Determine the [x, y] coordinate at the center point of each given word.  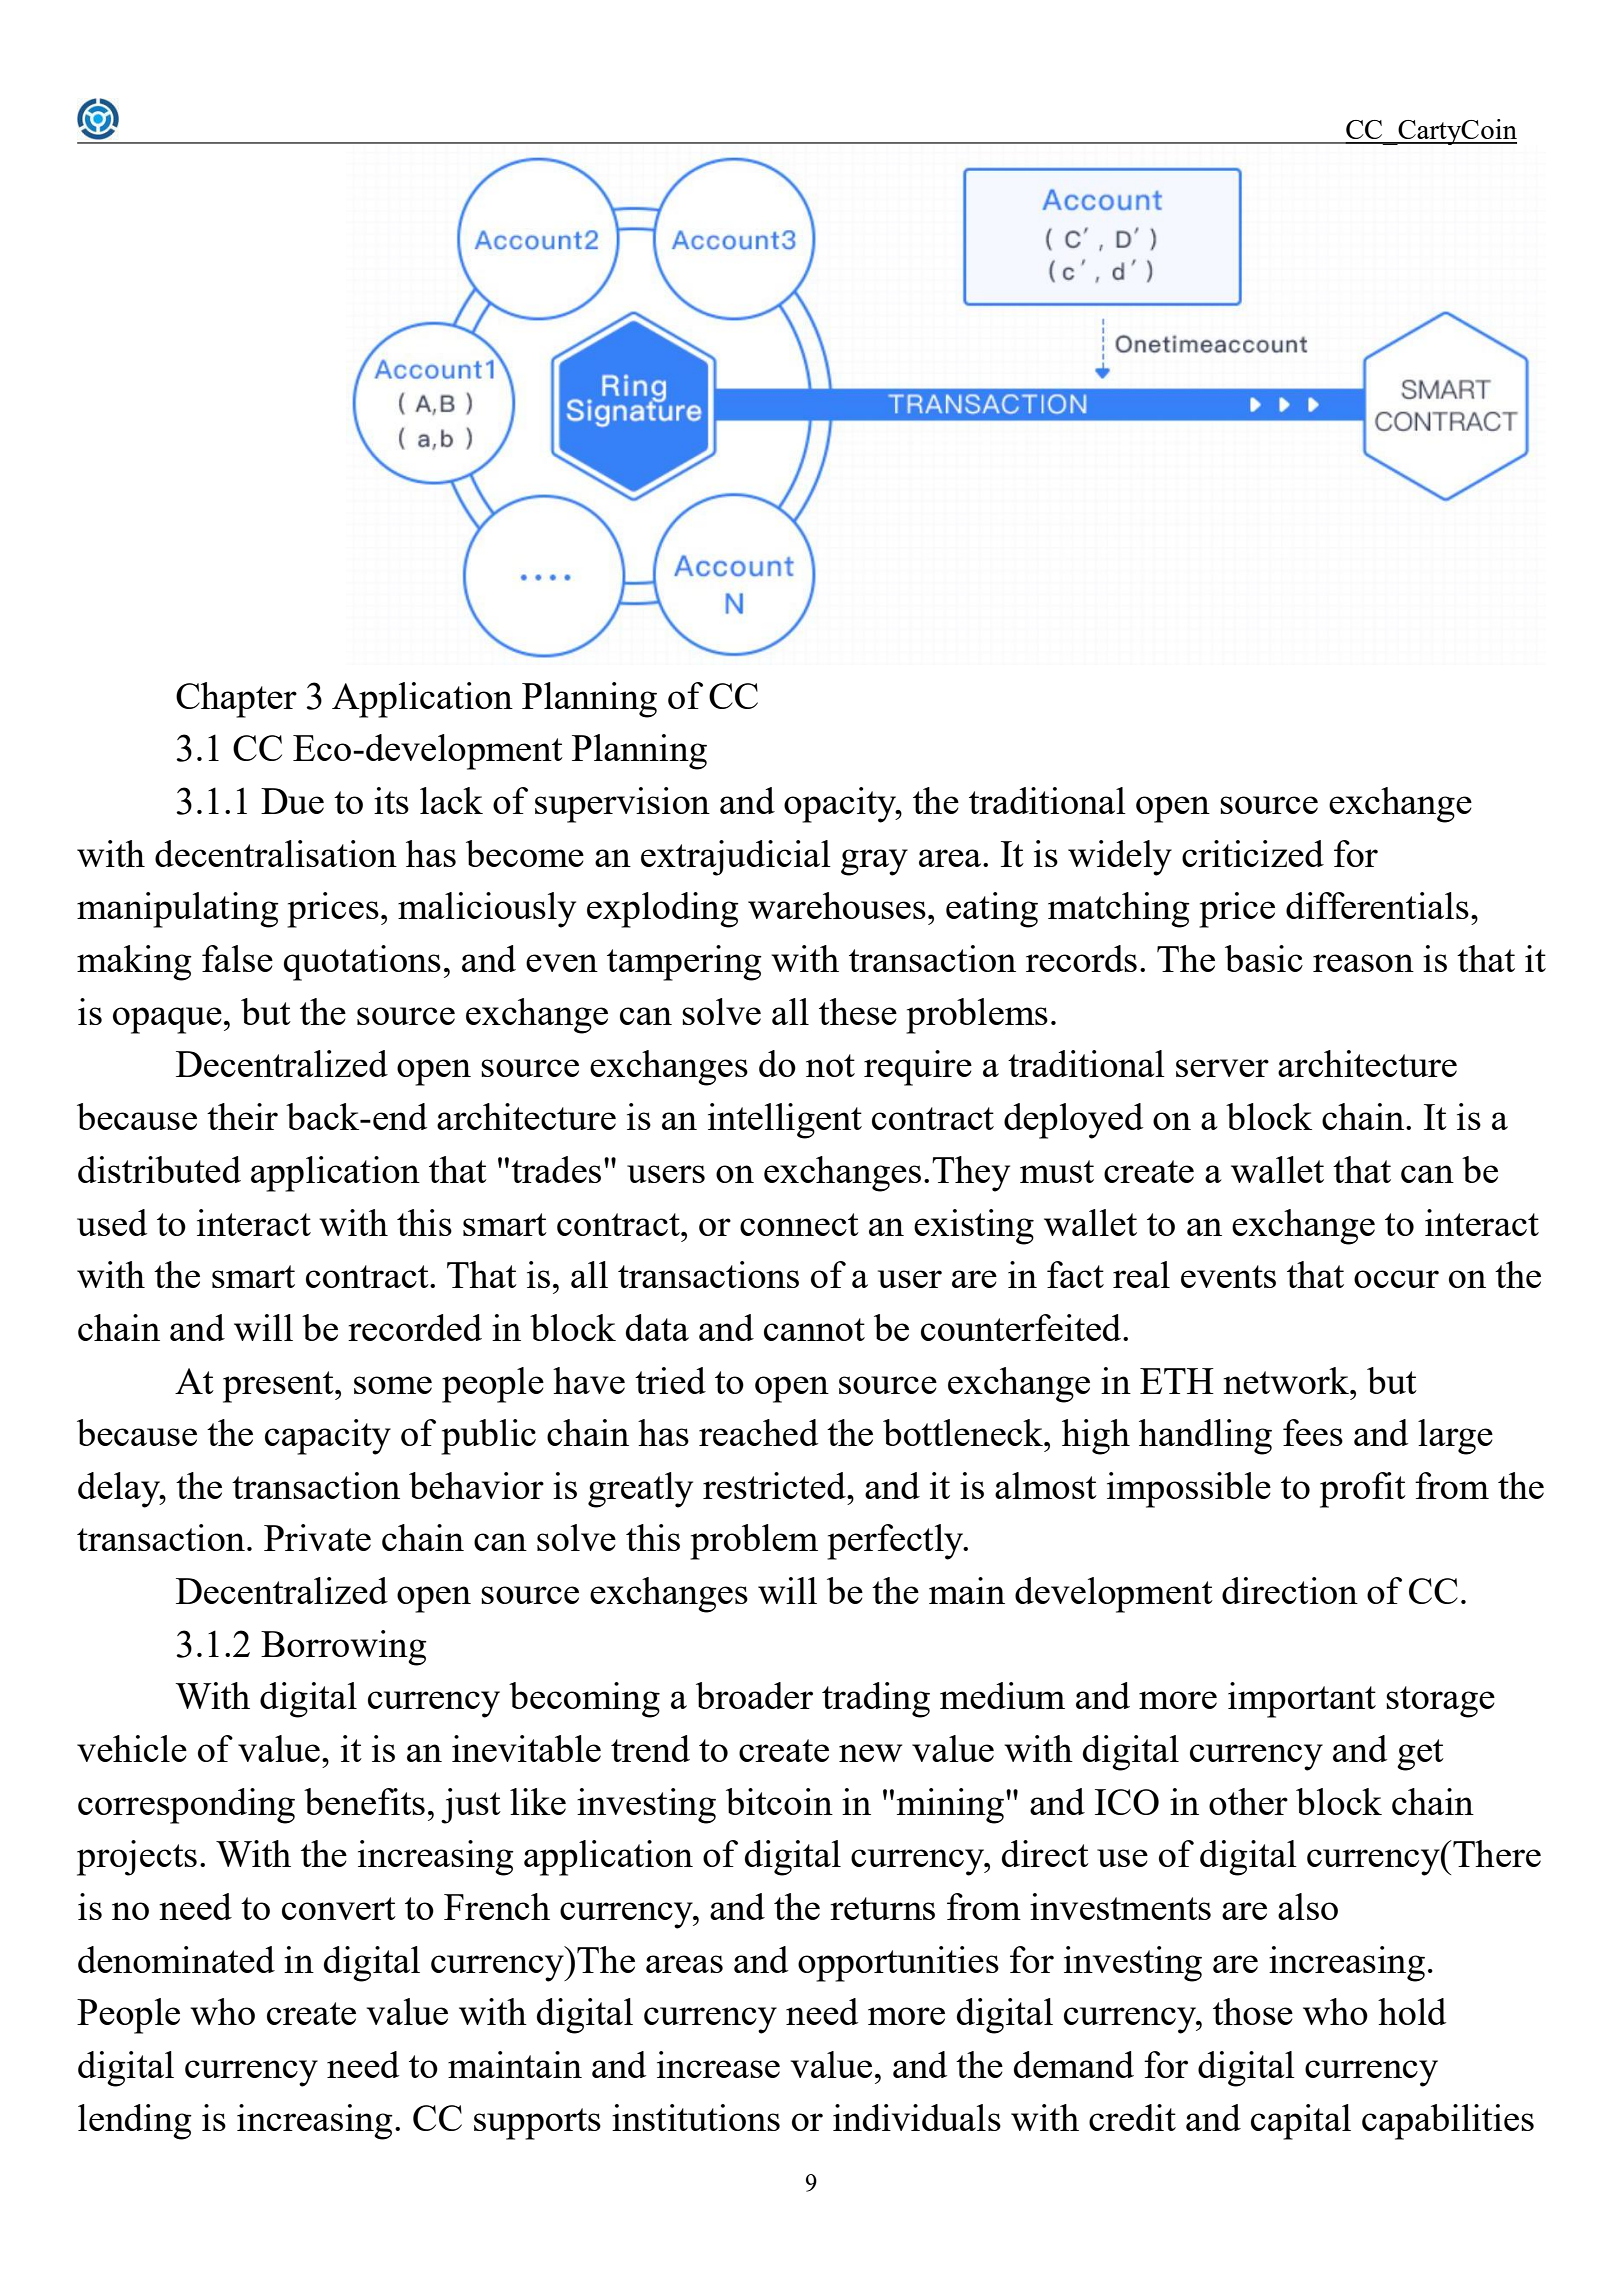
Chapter [236, 700]
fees [1313, 1432]
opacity [841, 805]
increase [718, 2064]
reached [758, 1432]
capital [1301, 2122]
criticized [1253, 853]
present [279, 1387]
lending [135, 2122]
